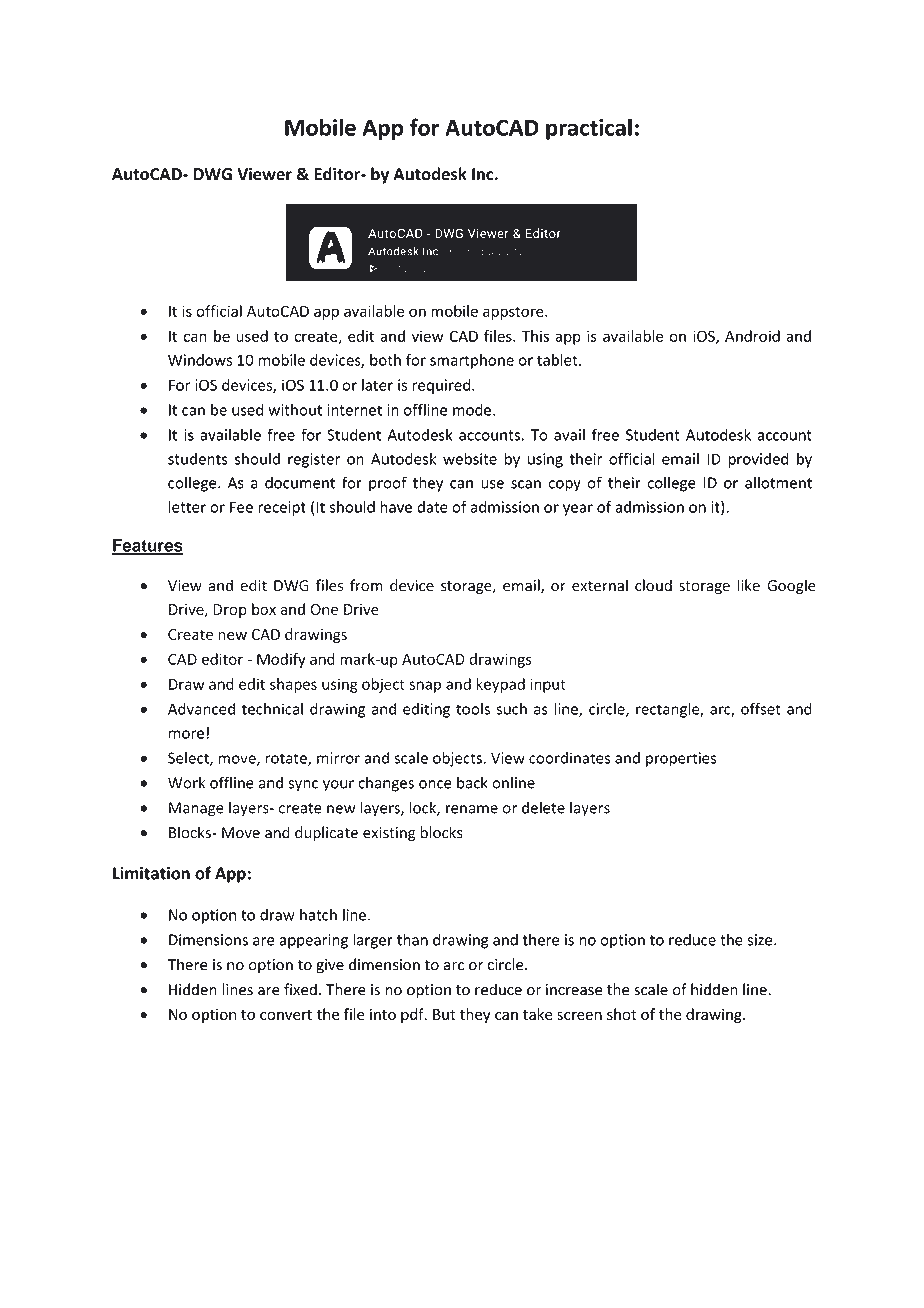  I want to click on like, so click(748, 585).
